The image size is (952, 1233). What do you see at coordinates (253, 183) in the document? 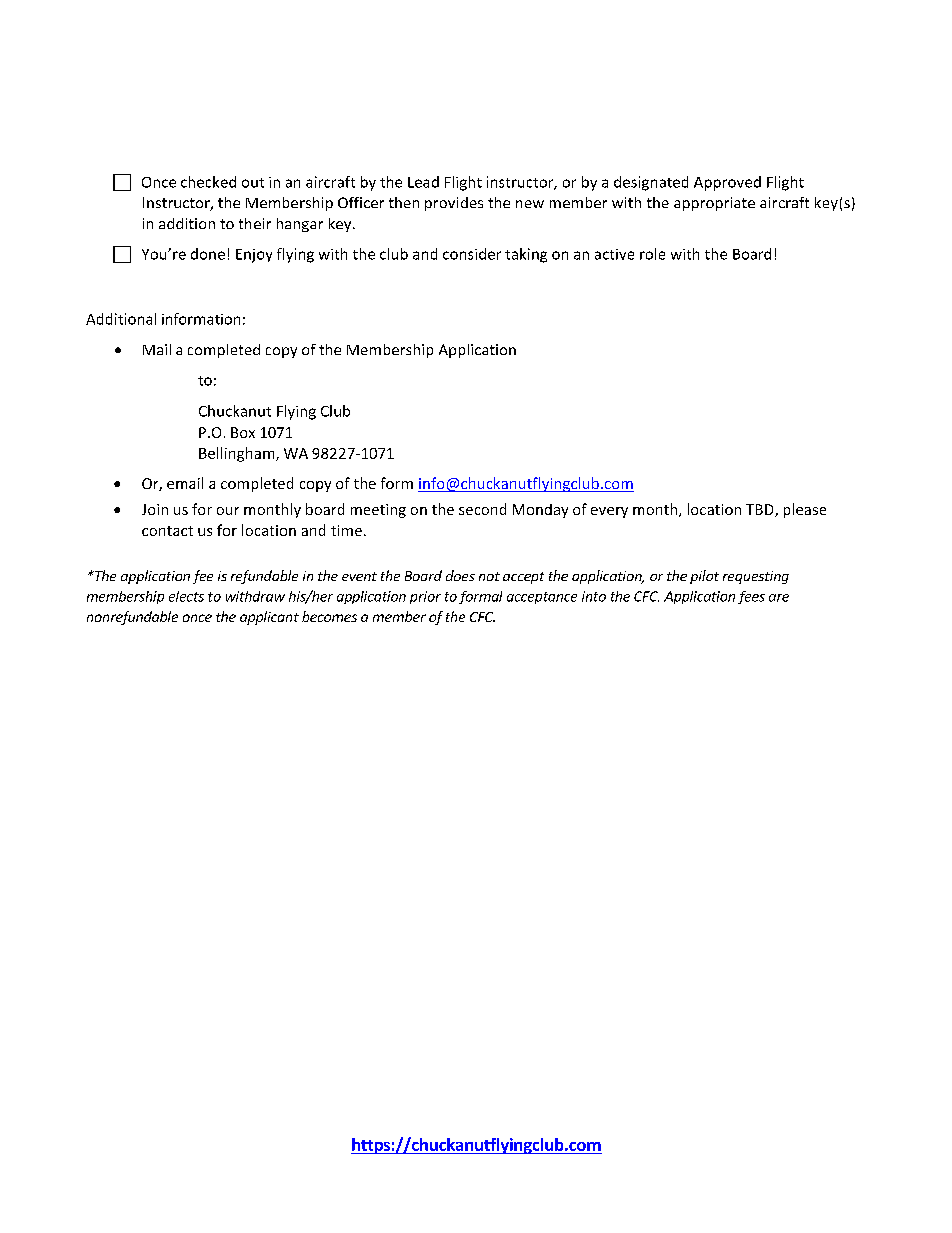
I see `out` at bounding box center [253, 183].
